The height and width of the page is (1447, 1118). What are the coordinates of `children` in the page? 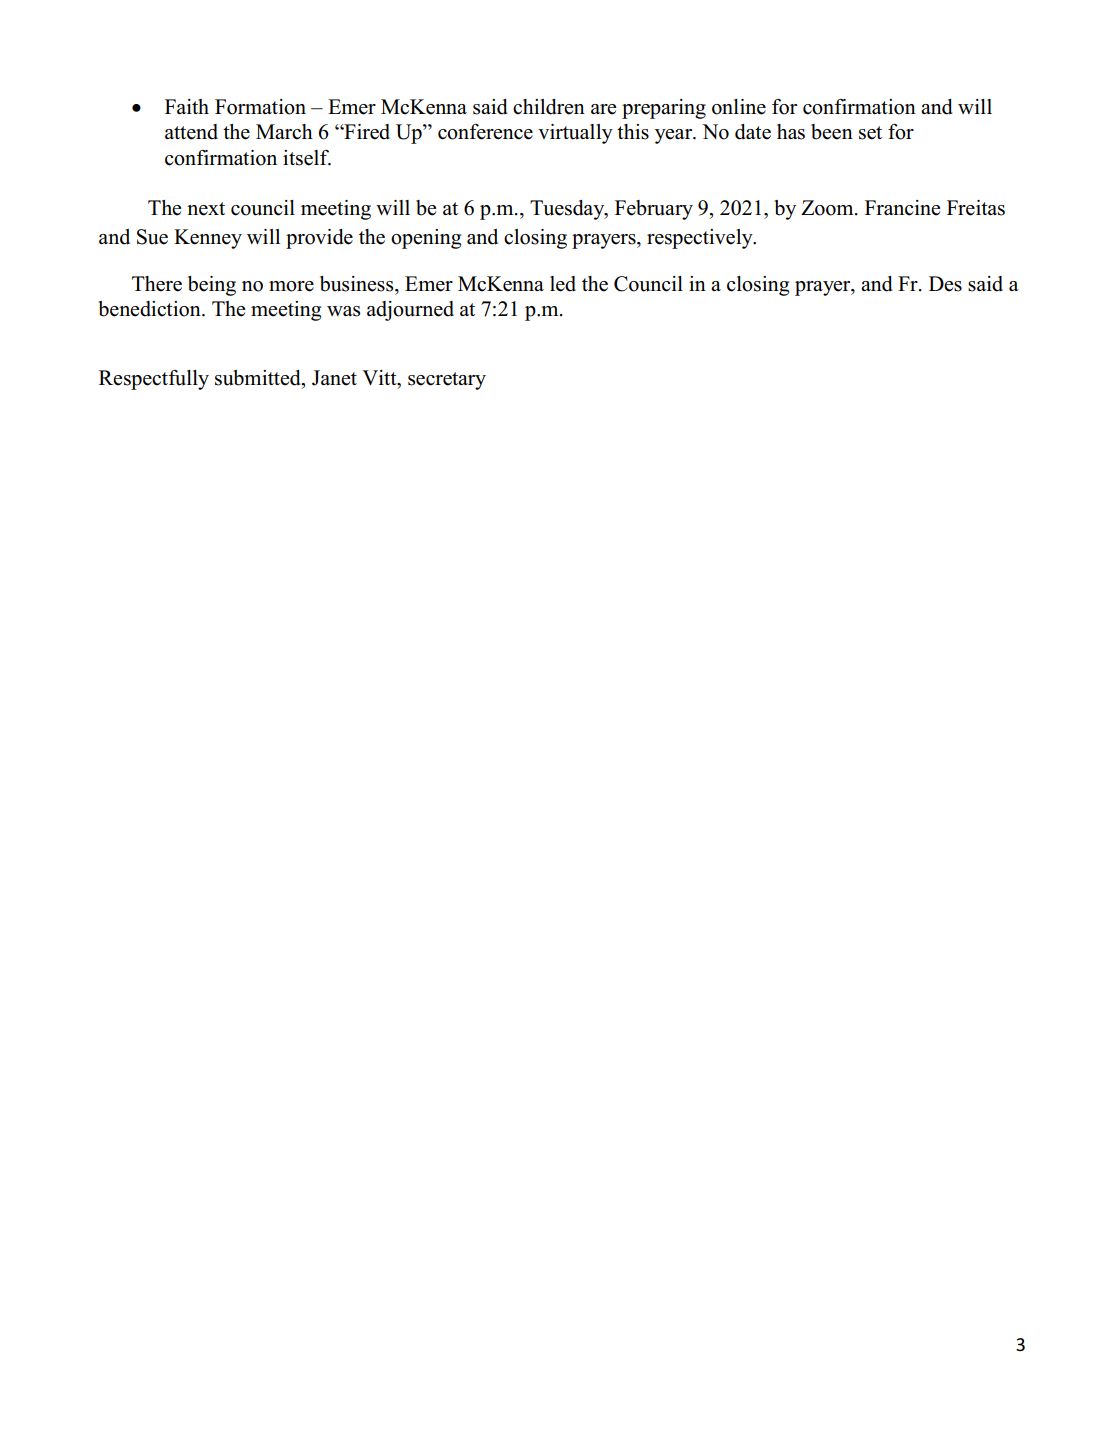 It's located at (549, 107).
